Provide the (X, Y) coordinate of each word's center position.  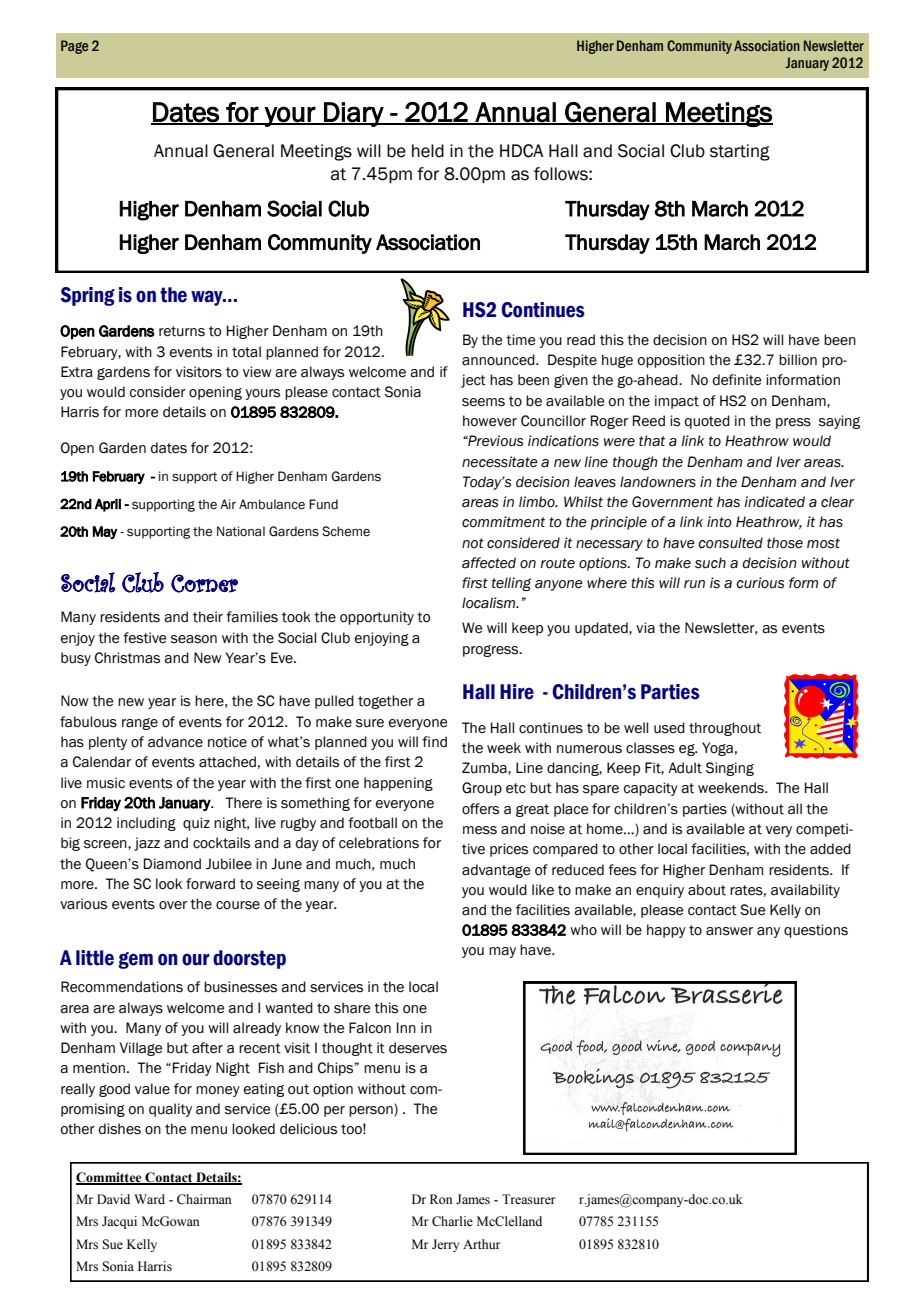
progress (492, 651)
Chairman (204, 1199)
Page (74, 47)
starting (740, 152)
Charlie (452, 1221)
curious (760, 583)
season (194, 639)
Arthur (481, 1244)
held (428, 151)
